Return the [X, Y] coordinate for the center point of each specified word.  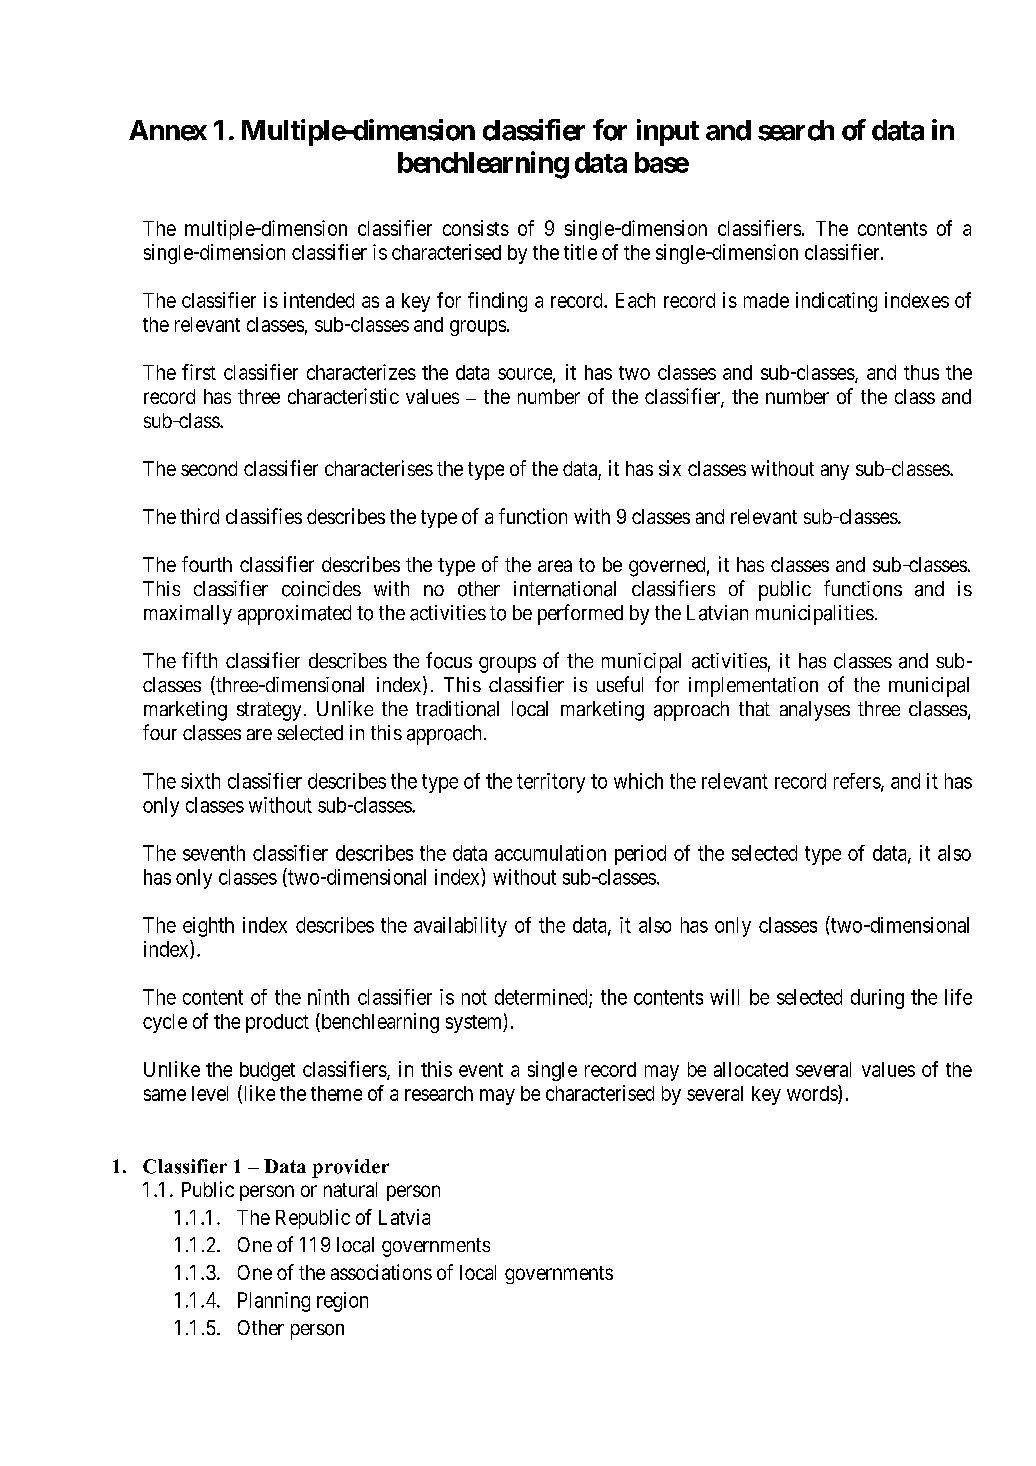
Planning [274, 1302]
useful [620, 684]
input [668, 132]
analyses [815, 711]
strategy [269, 711]
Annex [168, 130]
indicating [836, 302]
